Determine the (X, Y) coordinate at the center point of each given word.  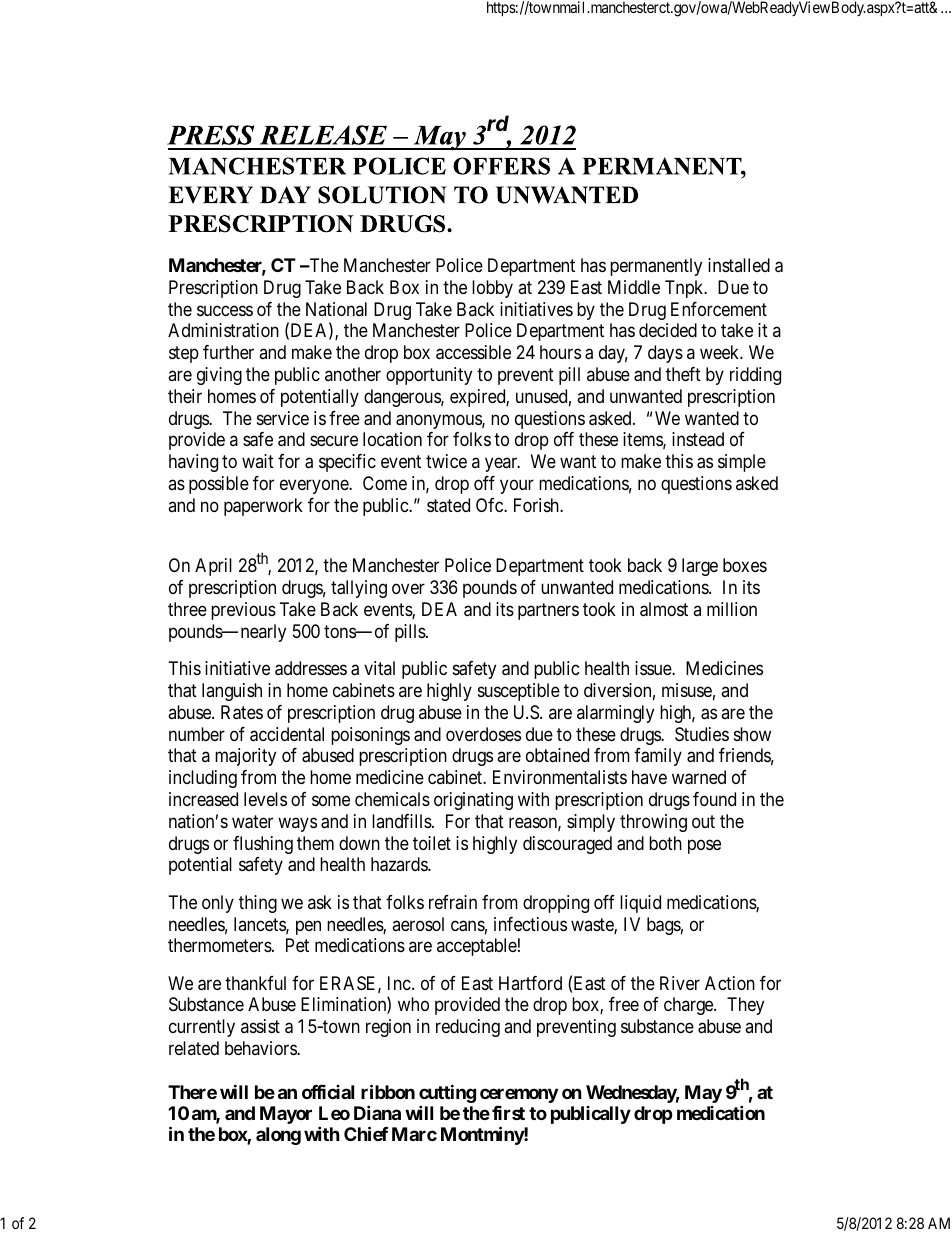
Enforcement (719, 309)
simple (742, 463)
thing (258, 904)
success (225, 310)
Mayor (286, 1115)
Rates (242, 712)
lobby (492, 289)
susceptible (519, 692)
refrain (453, 902)
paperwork (263, 507)
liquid (640, 904)
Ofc (490, 505)
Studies (702, 734)
